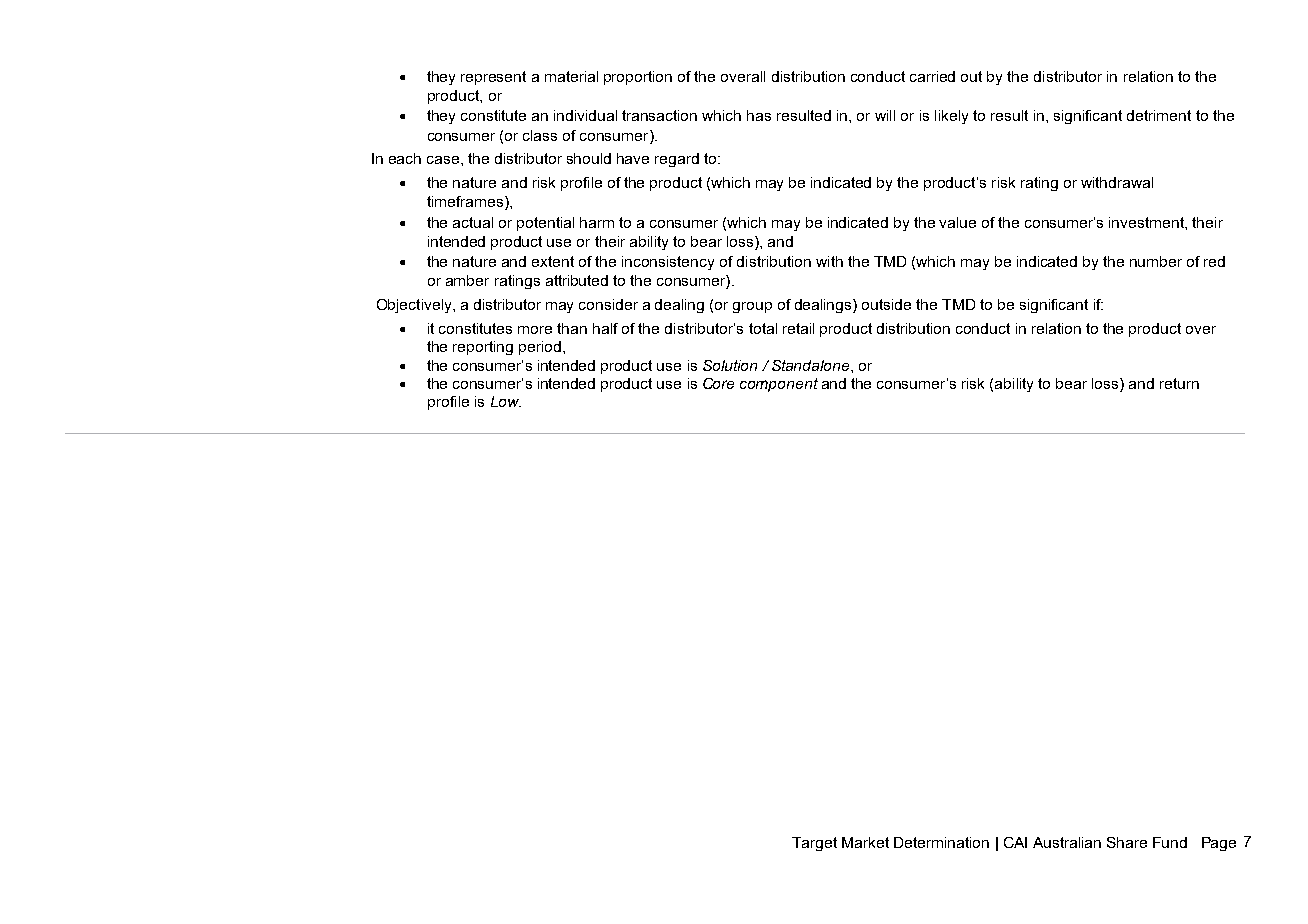 The image size is (1308, 924). Describe the element at coordinates (814, 844) in the screenshot. I see `Target` at that location.
